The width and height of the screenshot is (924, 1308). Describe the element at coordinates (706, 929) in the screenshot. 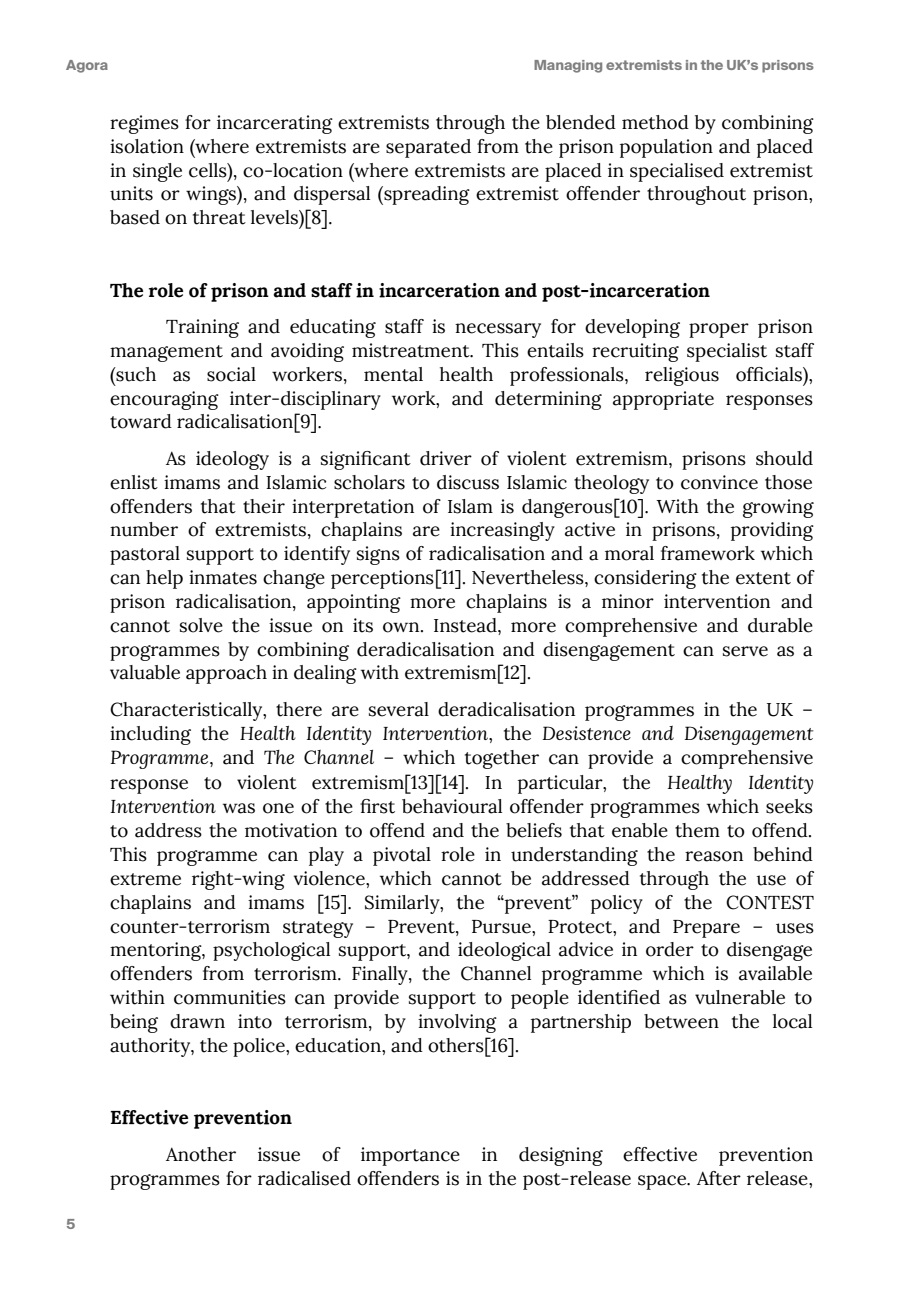

I see `Prepare` at that location.
